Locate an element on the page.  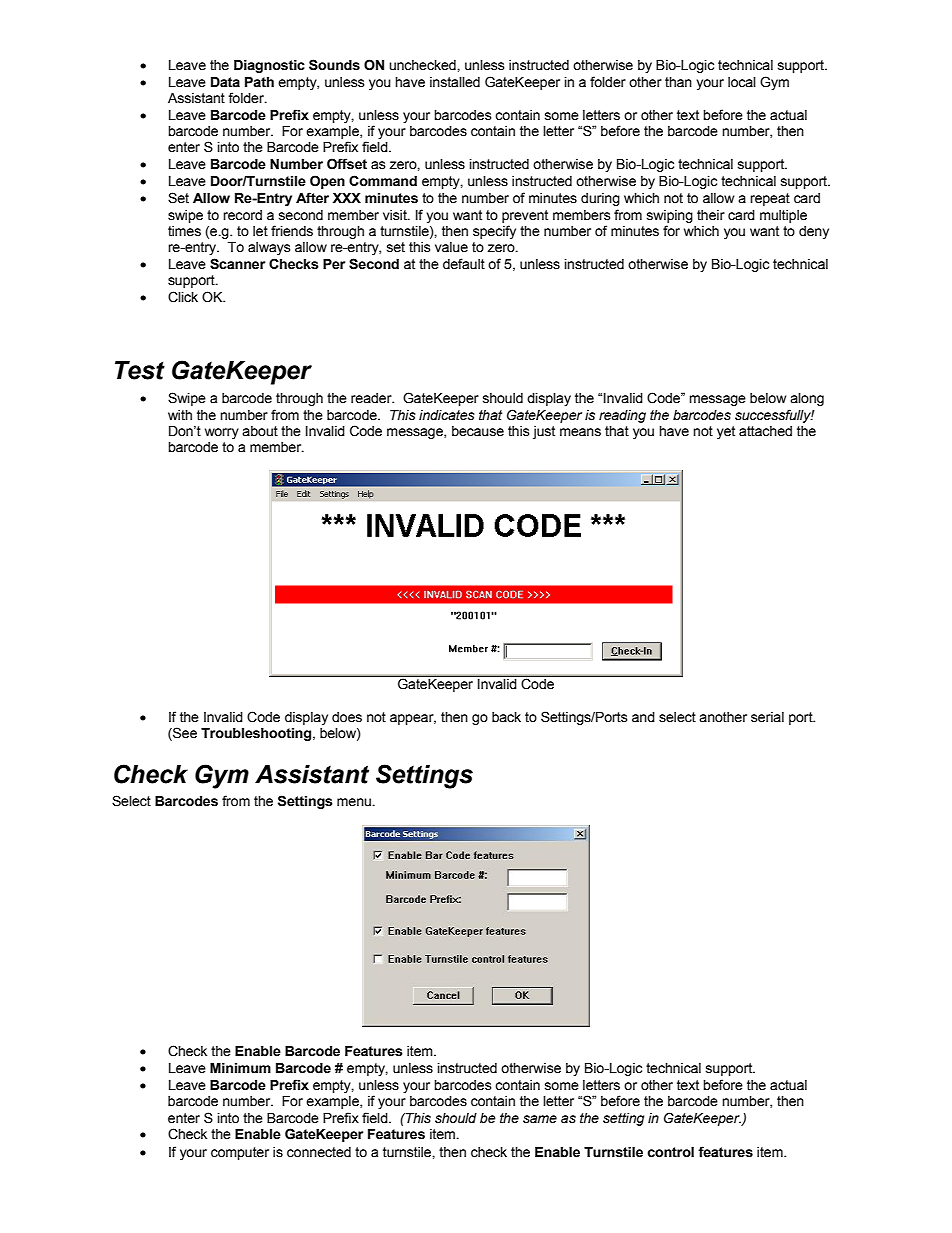
computer is located at coordinates (240, 1153).
